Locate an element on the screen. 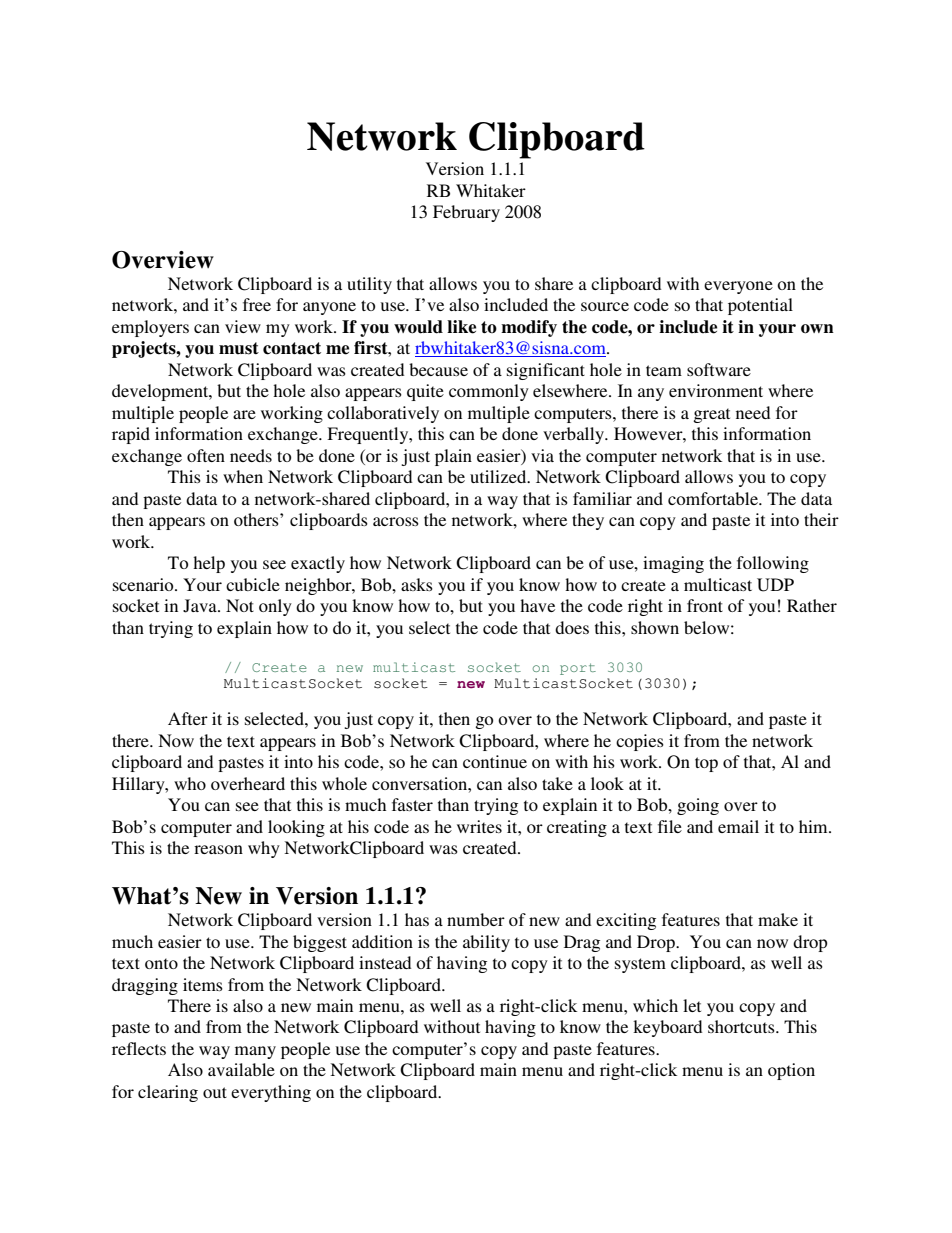 The width and height of the screenshot is (952, 1233). free is located at coordinates (257, 304).
